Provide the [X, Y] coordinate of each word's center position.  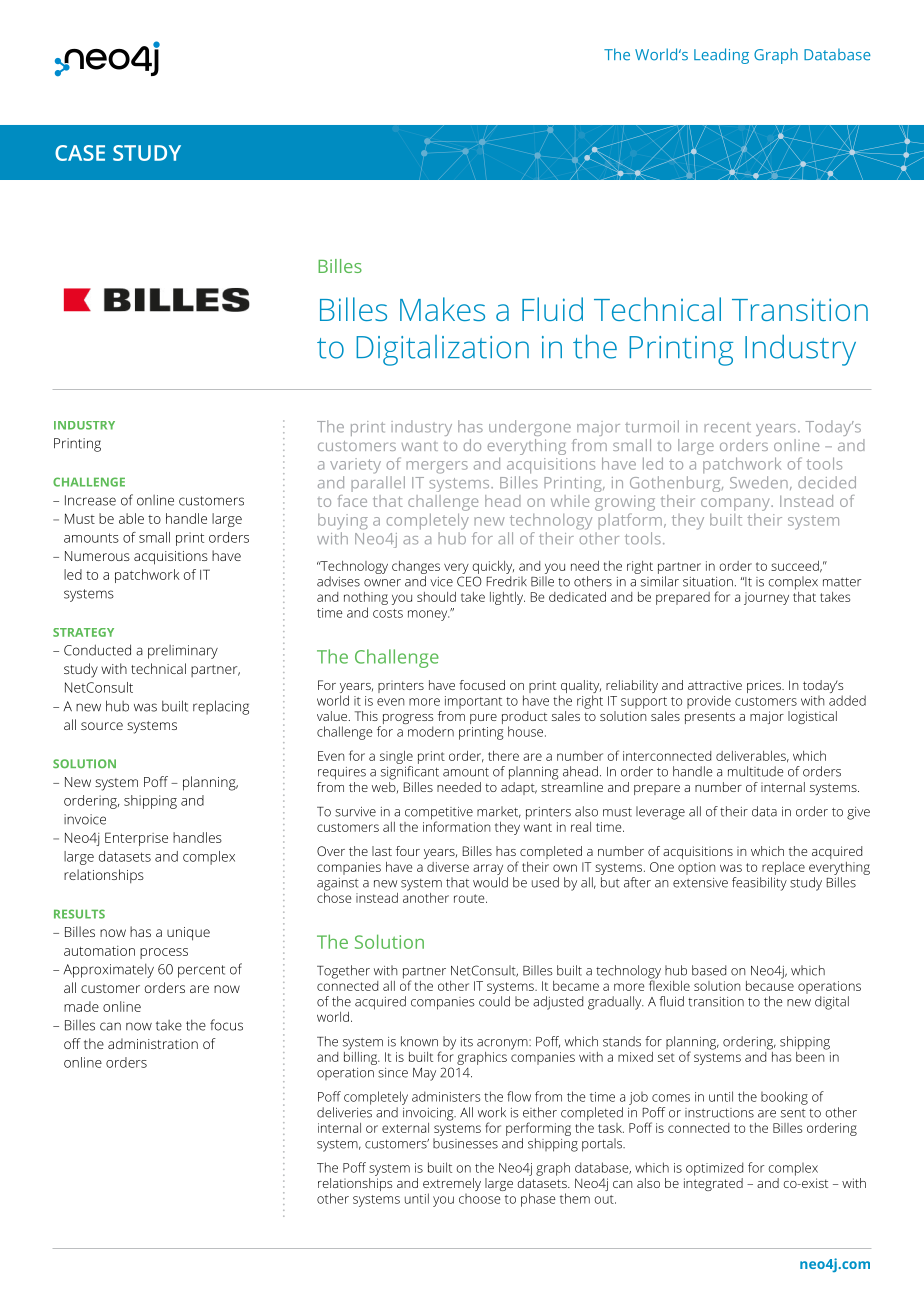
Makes [442, 309]
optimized [714, 1169]
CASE [80, 153]
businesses [465, 1143]
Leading [721, 56]
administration [153, 1043]
